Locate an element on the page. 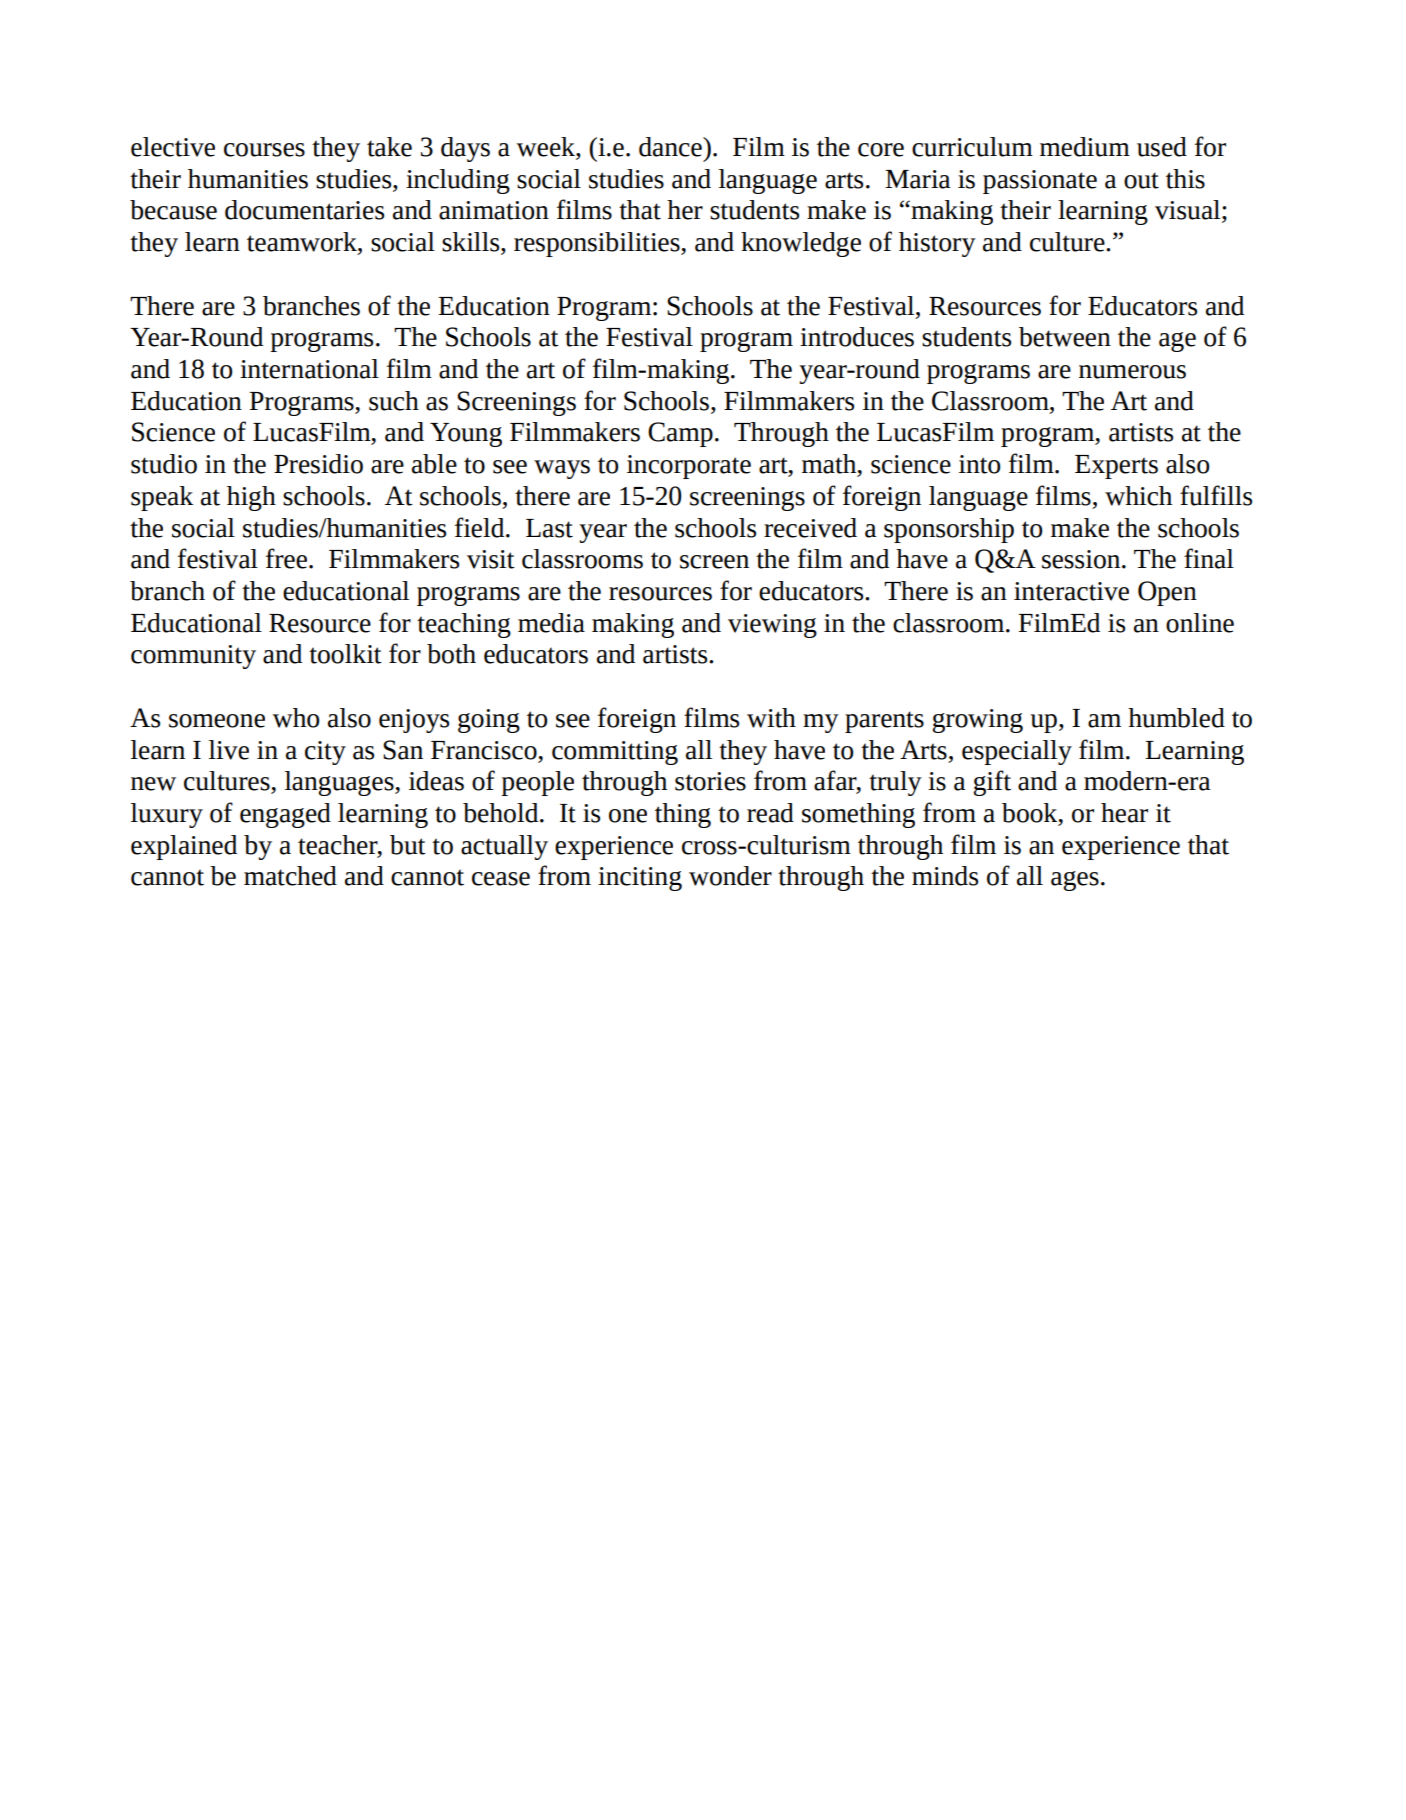 The image size is (1406, 1820). received is located at coordinates (810, 528).
